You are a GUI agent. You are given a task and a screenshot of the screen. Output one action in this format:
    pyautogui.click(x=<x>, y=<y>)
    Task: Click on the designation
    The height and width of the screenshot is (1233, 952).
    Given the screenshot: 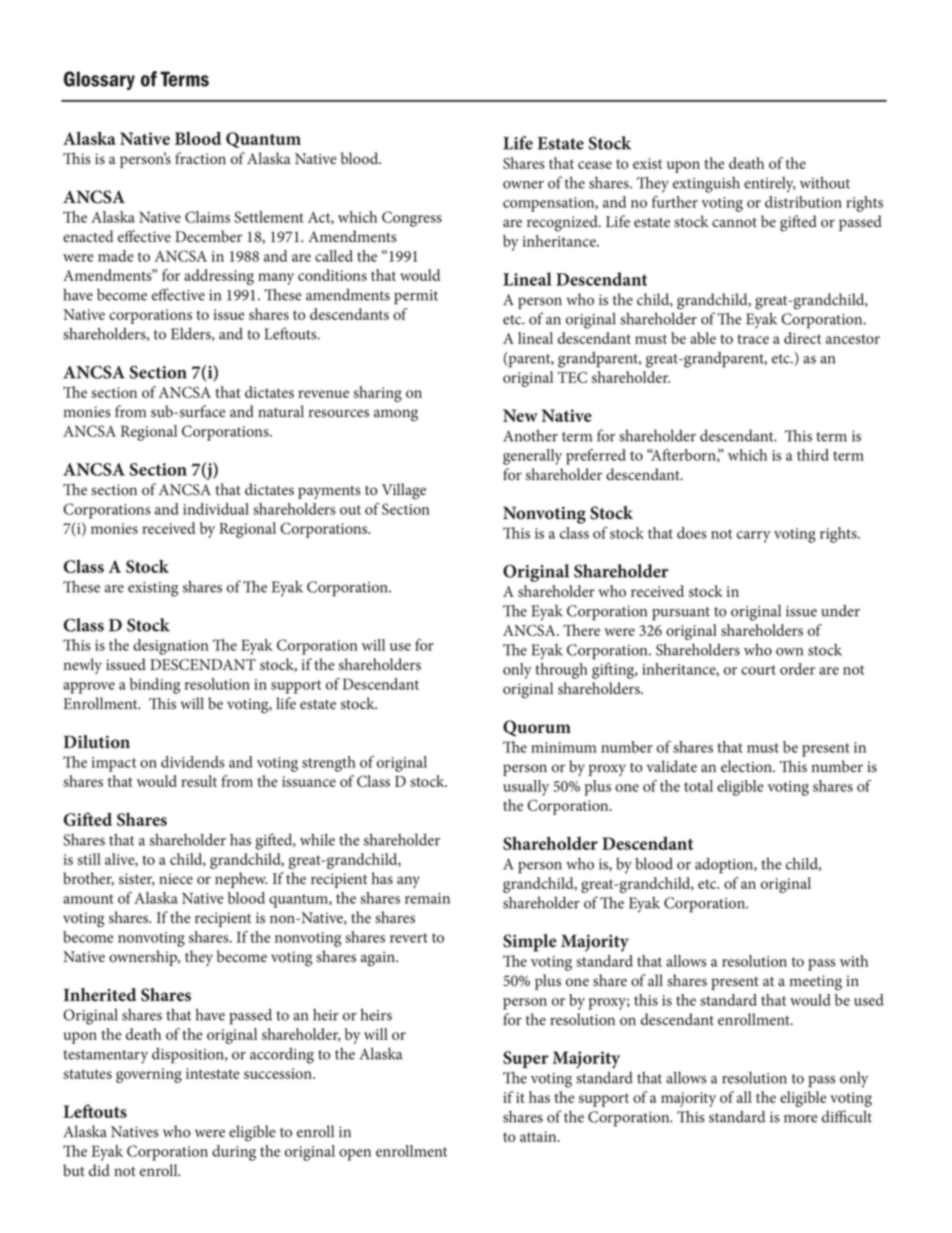 What is the action you would take?
    pyautogui.click(x=171, y=647)
